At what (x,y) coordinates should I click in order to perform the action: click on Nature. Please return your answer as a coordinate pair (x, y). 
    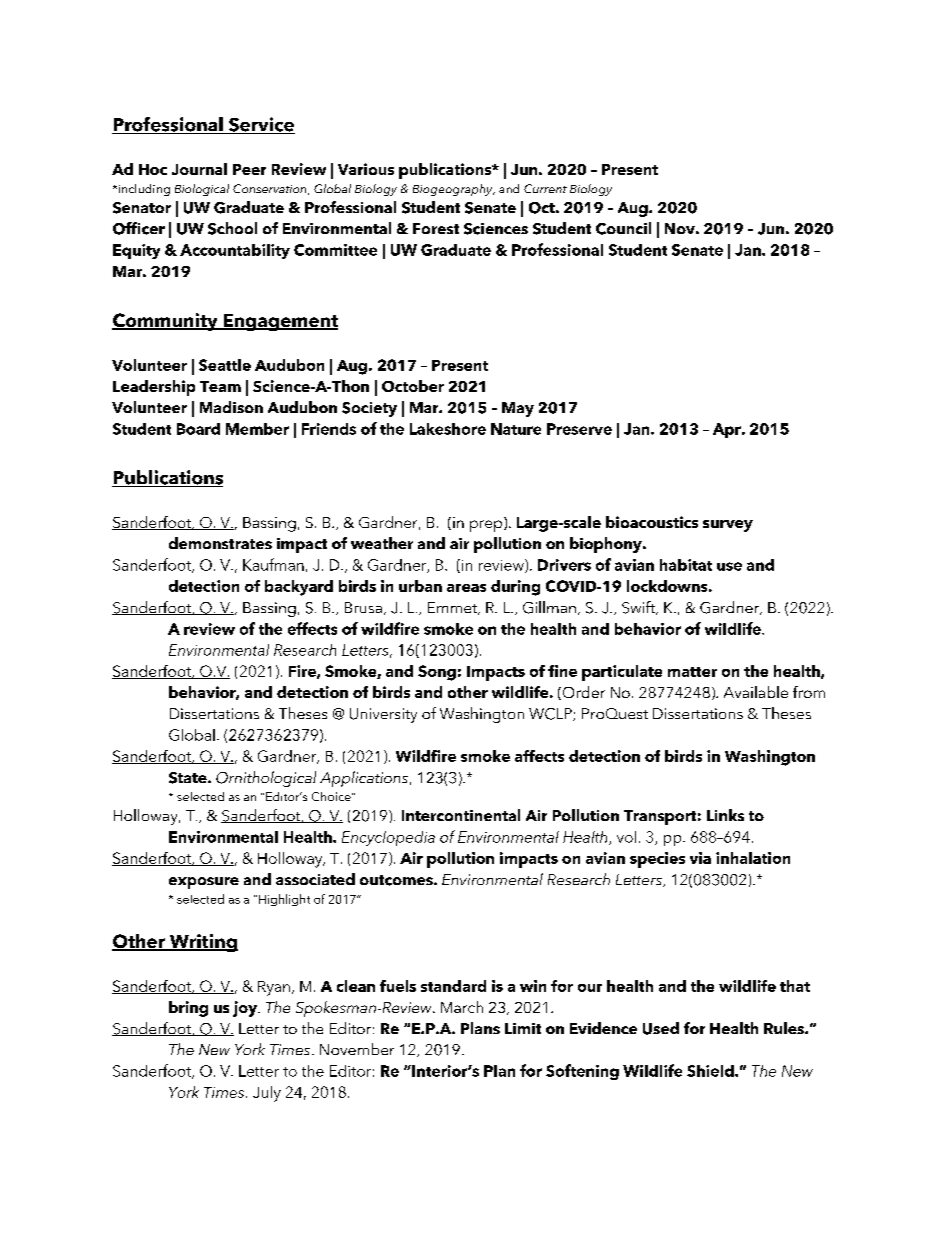
    Looking at the image, I should click on (516, 429).
